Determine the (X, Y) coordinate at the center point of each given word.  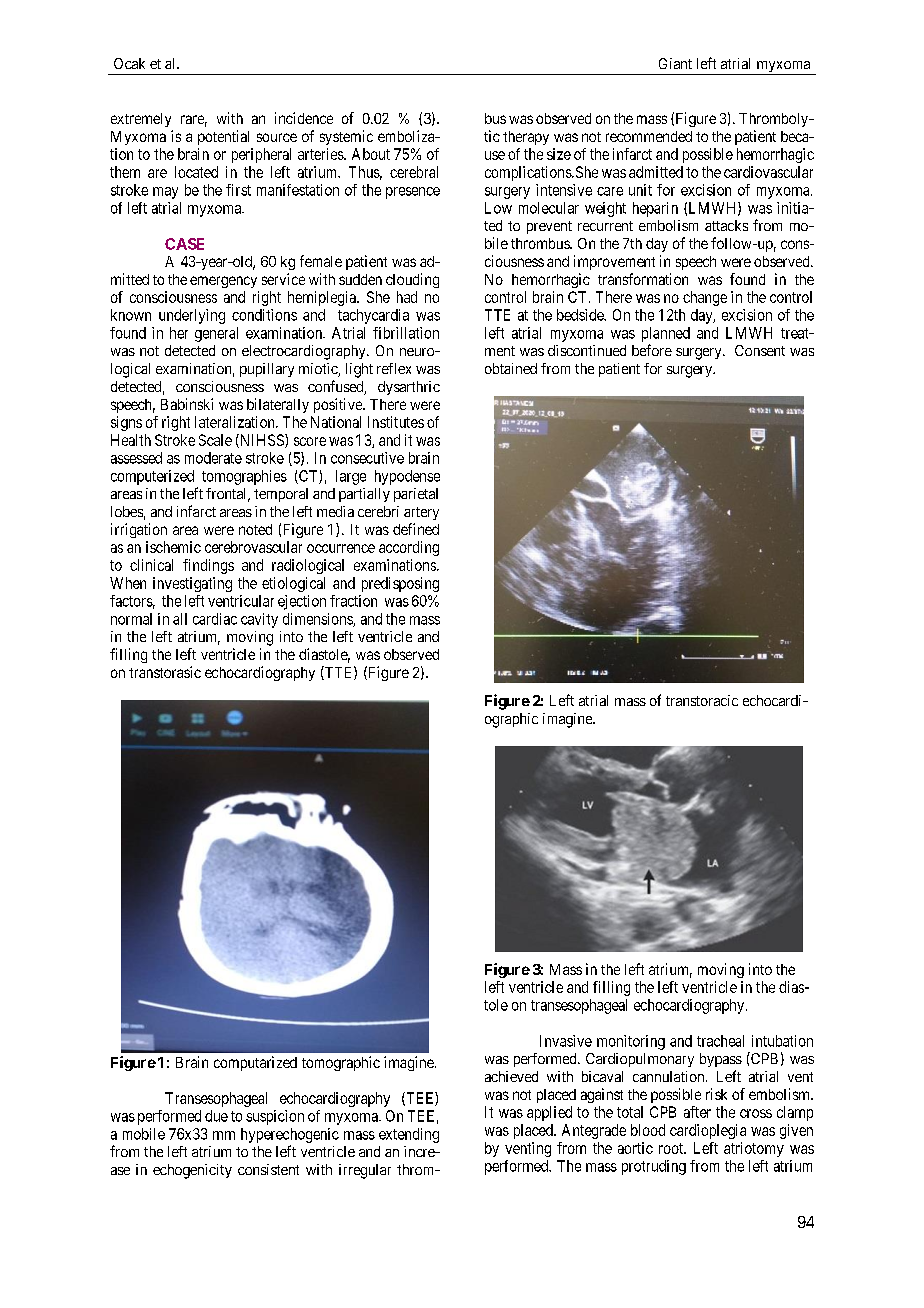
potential (223, 137)
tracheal (720, 1041)
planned (666, 334)
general (216, 334)
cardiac (215, 619)
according (409, 548)
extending (409, 1135)
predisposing (400, 584)
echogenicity (192, 1171)
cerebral (414, 172)
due (216, 1116)
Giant (675, 63)
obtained (511, 368)
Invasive (566, 1041)
